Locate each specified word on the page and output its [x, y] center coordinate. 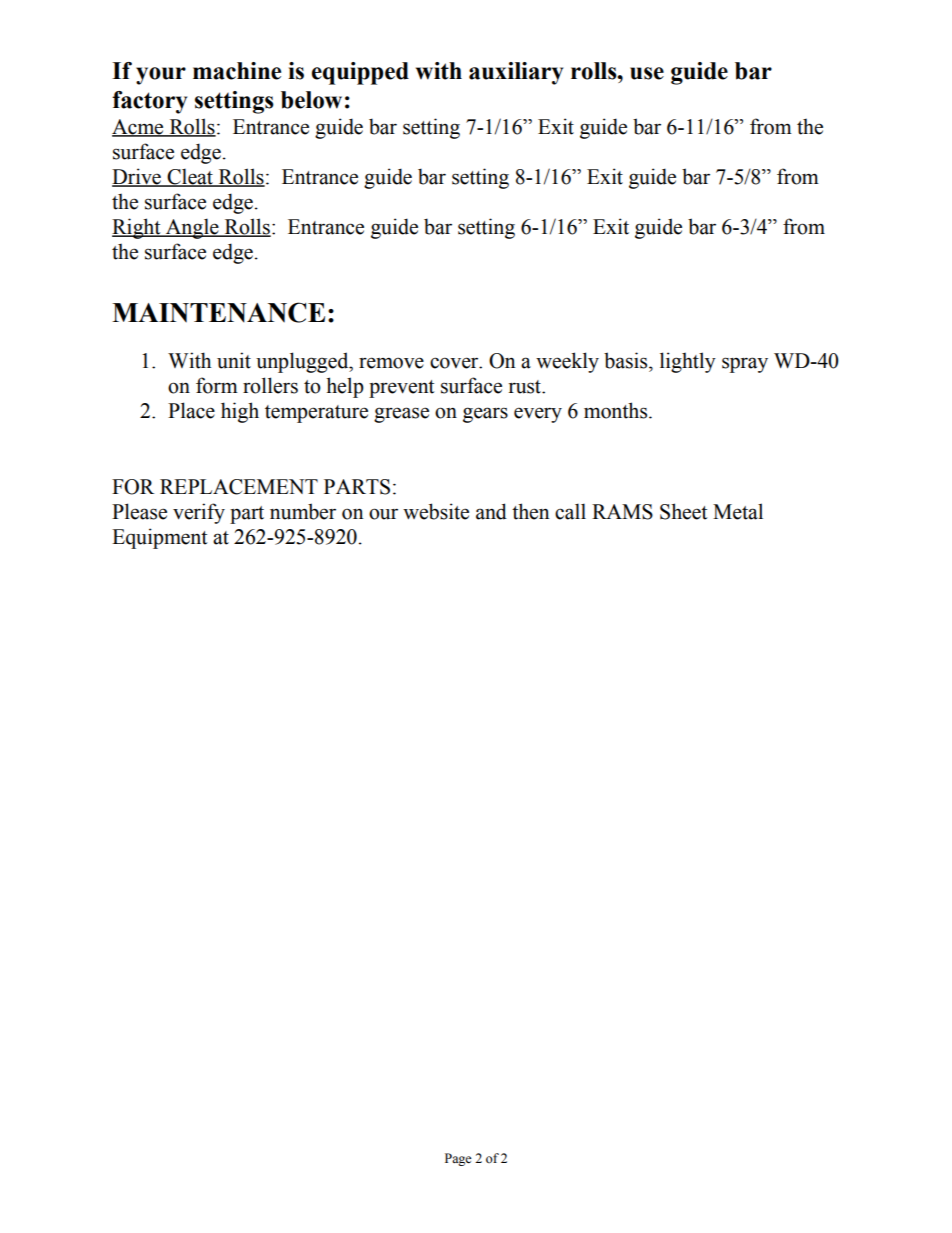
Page [458, 1159]
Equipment [159, 538]
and [491, 511]
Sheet [683, 511]
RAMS [622, 512]
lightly [688, 362]
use [647, 73]
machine [237, 71]
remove [391, 363]
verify [199, 513]
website [436, 511]
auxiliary [516, 73]
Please [139, 511]
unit [234, 360]
